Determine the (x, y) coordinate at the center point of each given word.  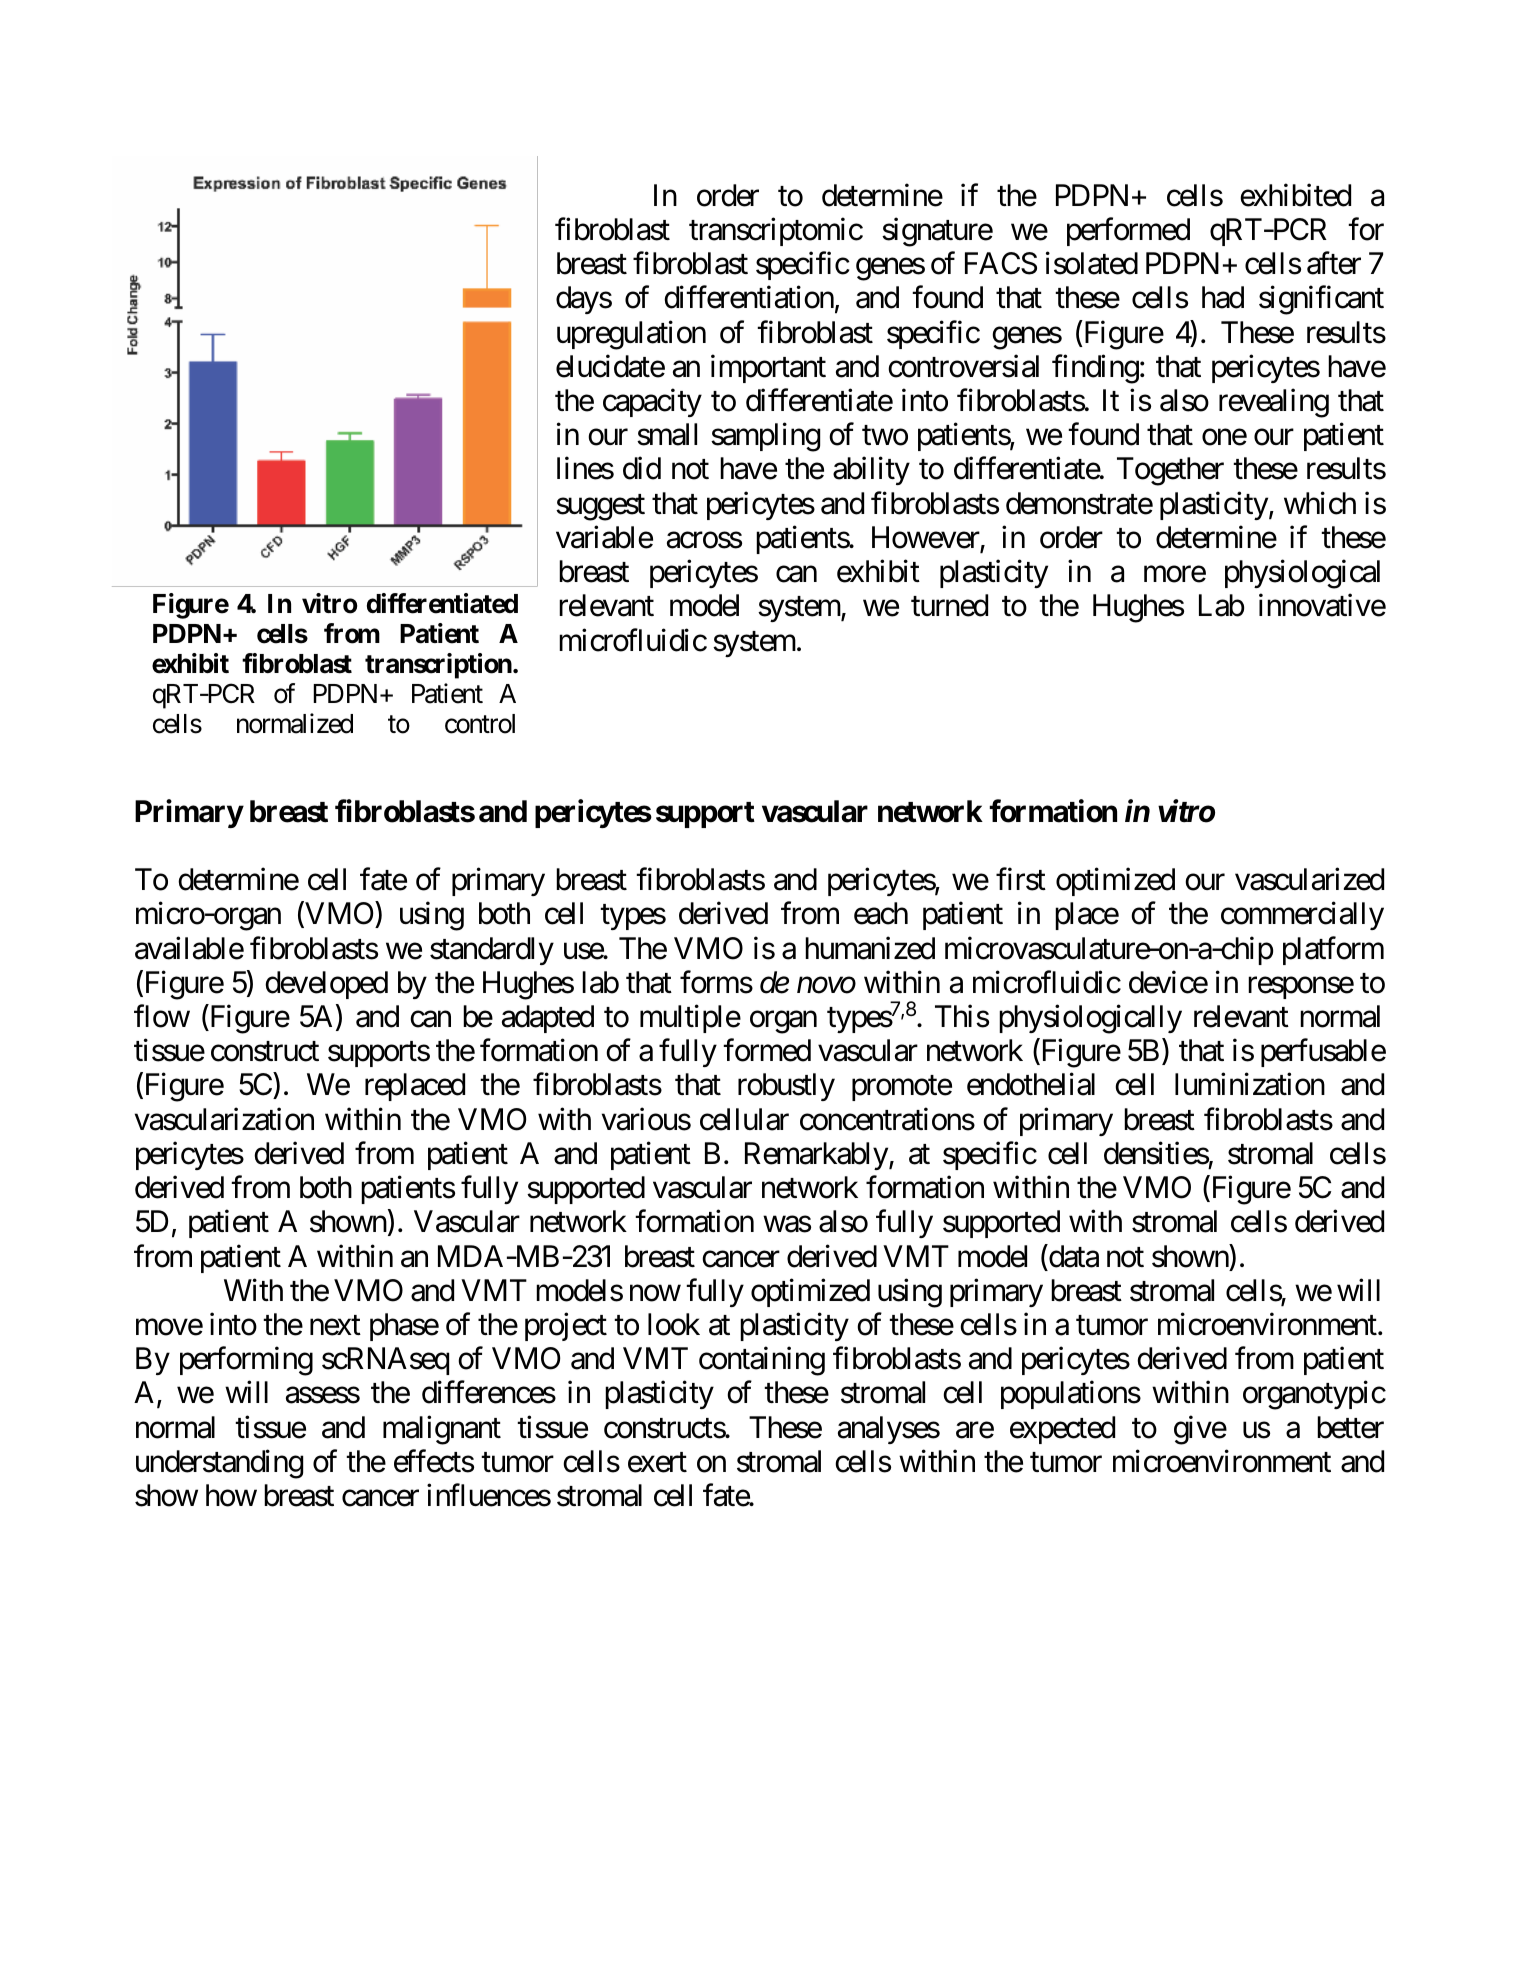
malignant (442, 1430)
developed (326, 985)
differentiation (749, 297)
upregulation (631, 335)
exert (657, 1463)
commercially (1302, 916)
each (881, 913)
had (1223, 297)
